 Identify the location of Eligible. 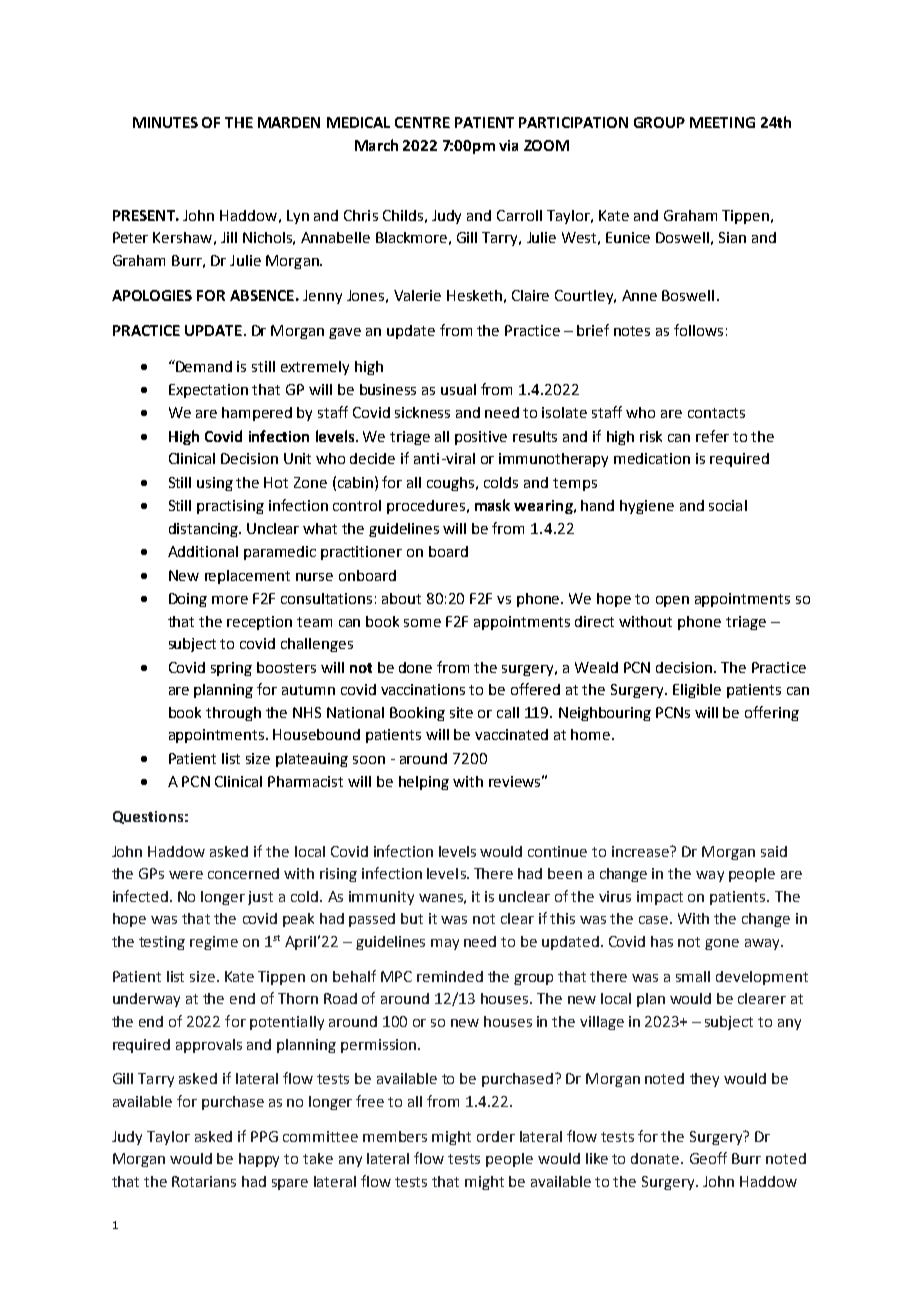
(697, 691).
